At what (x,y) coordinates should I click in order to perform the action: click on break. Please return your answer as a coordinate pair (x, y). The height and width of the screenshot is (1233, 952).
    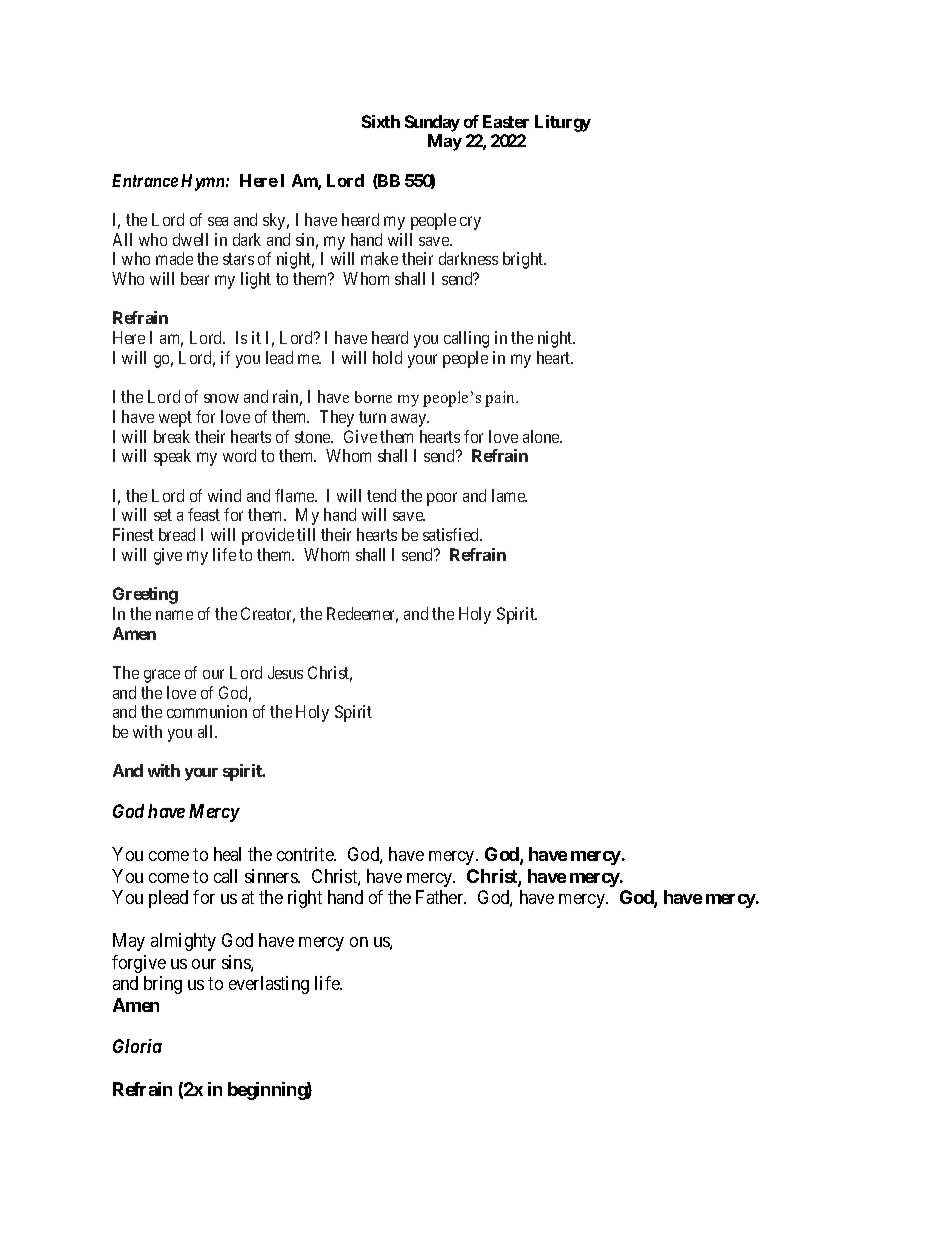
    Looking at the image, I should click on (172, 436).
